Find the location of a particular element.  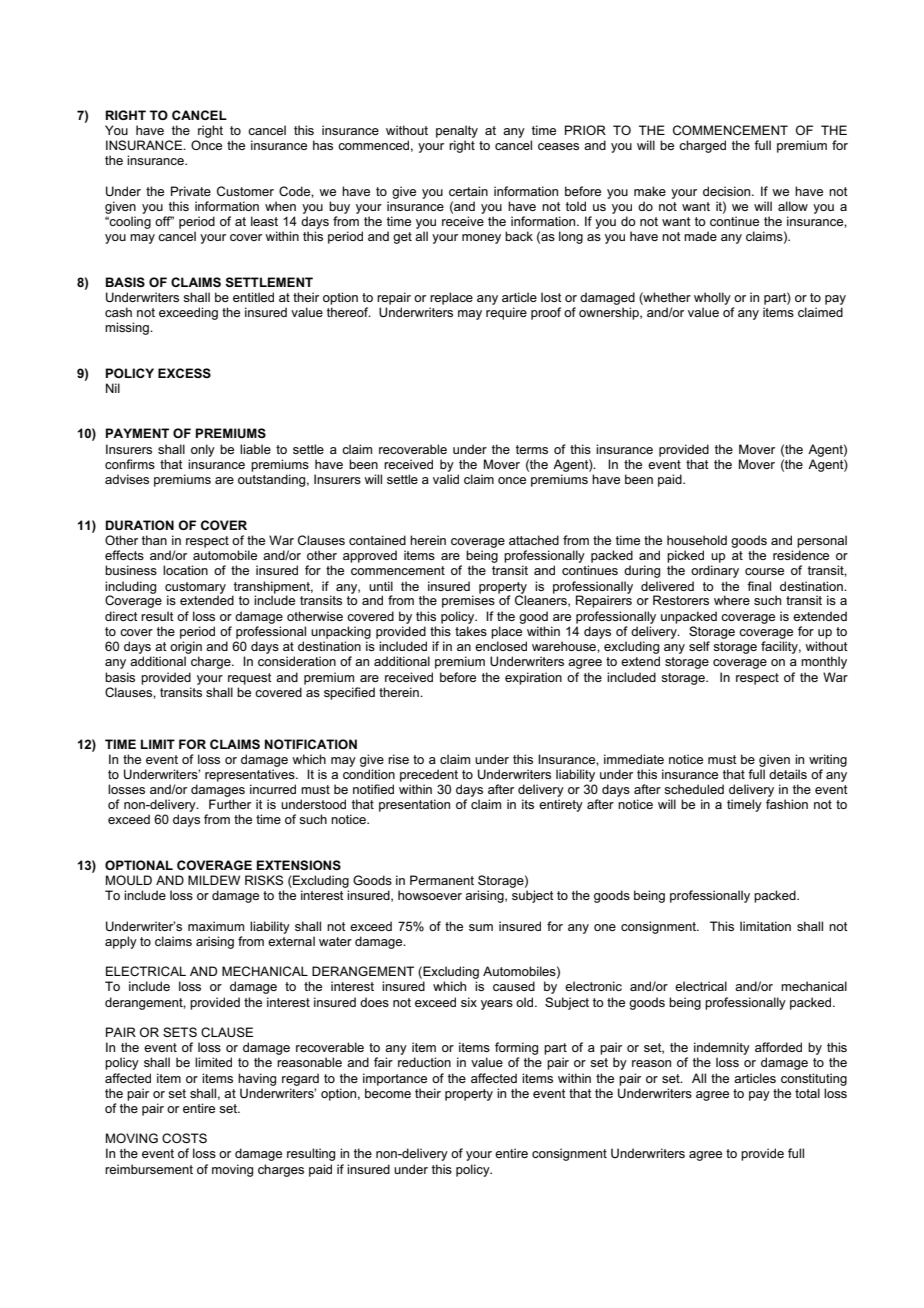

decision is located at coordinates (728, 191).
